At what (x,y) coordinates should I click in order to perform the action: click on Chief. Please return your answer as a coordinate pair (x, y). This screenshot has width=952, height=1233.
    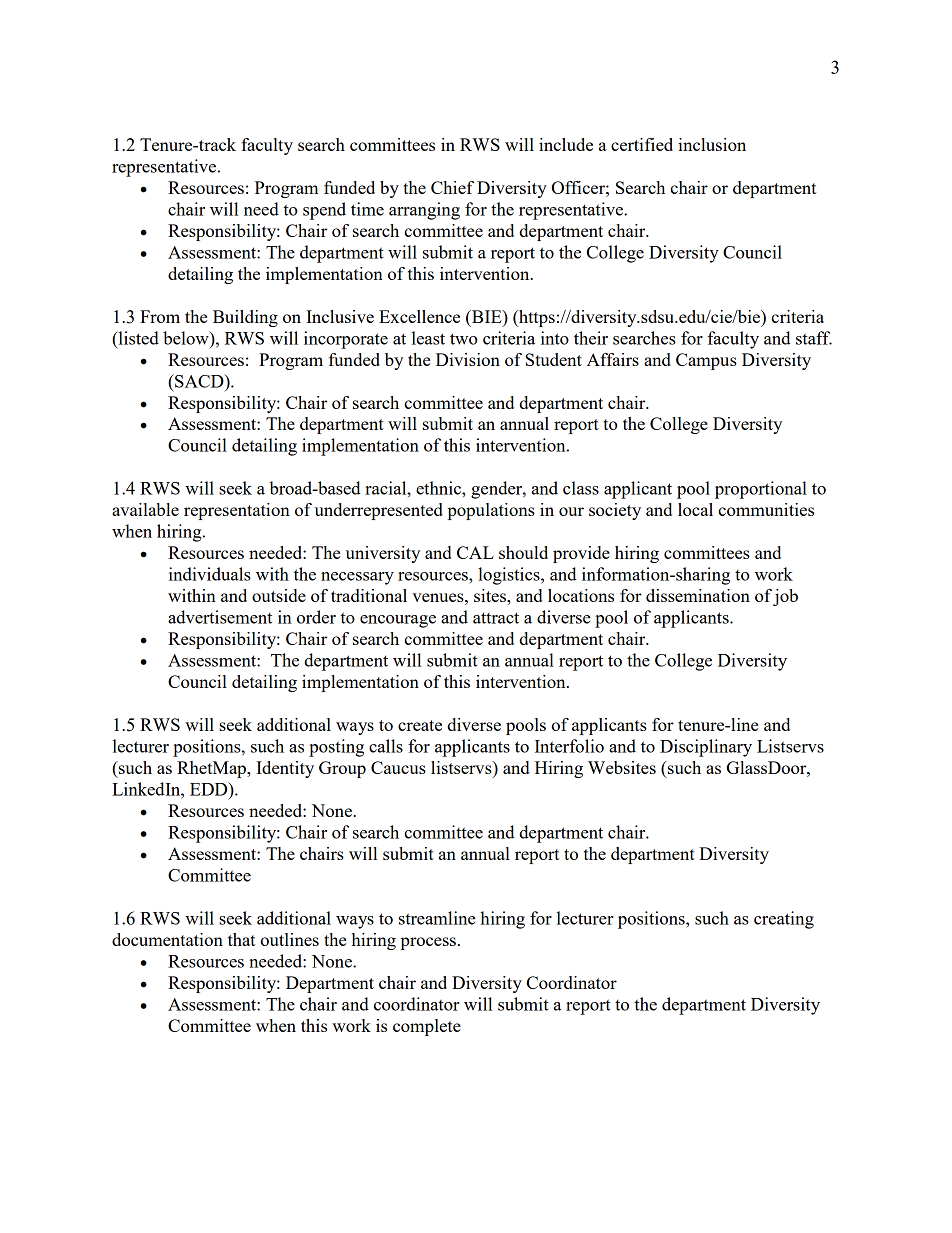
    Looking at the image, I should click on (452, 187).
